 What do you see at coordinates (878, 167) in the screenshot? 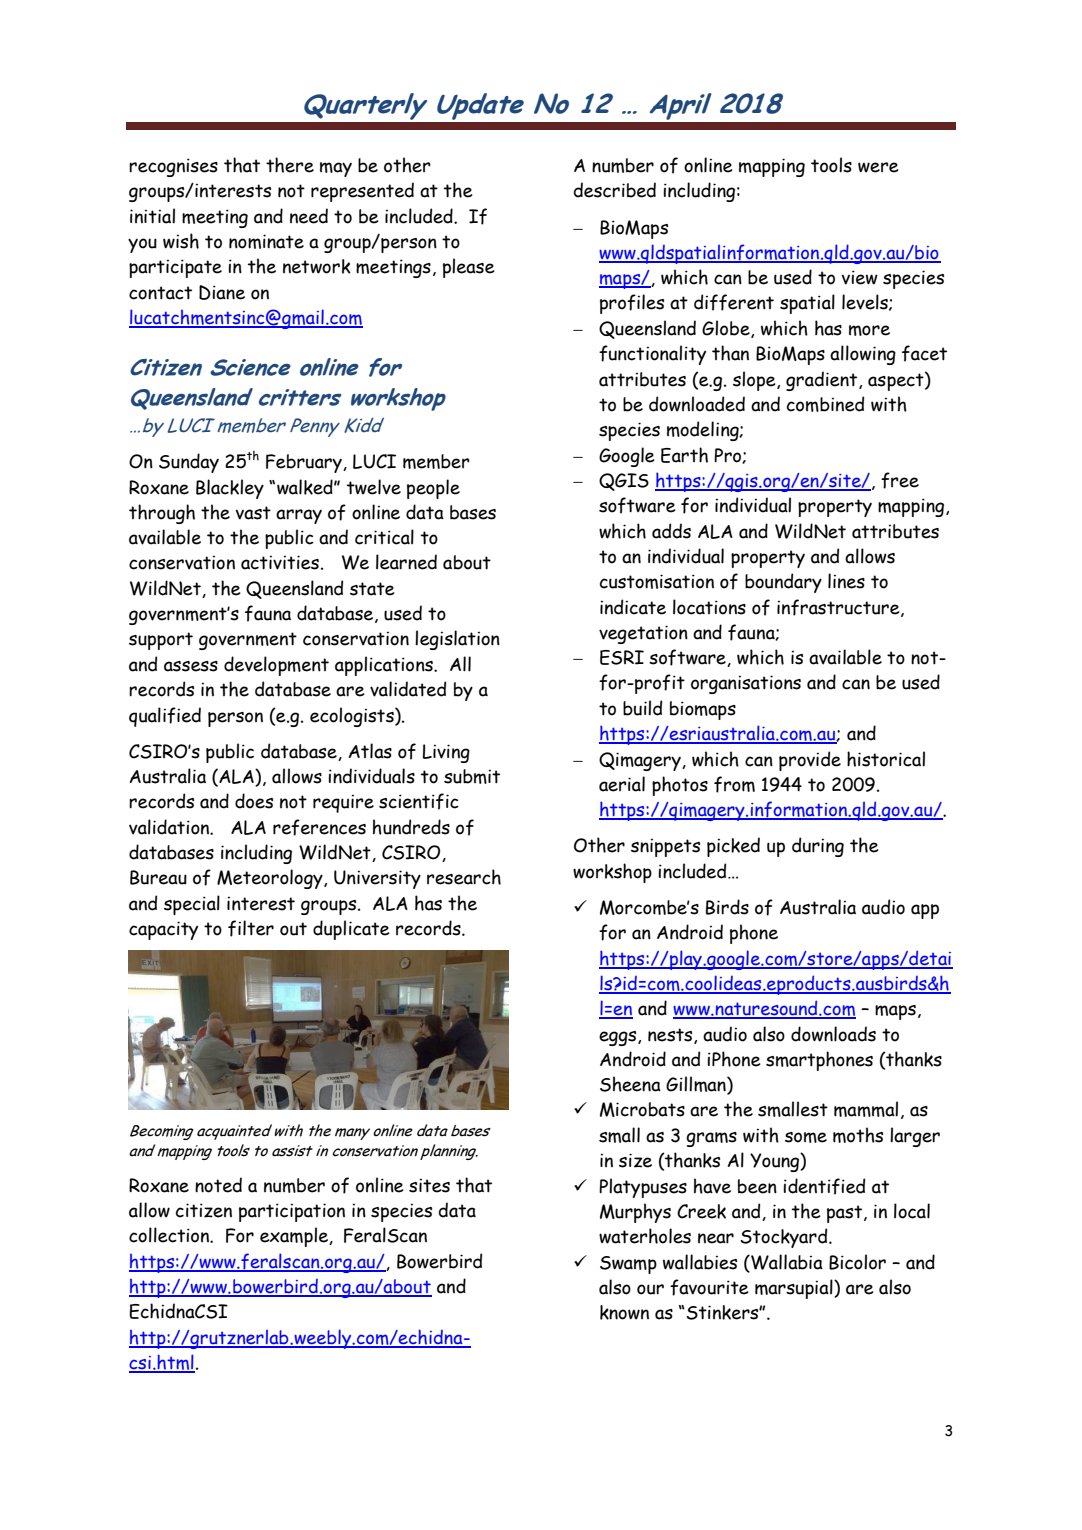
I see `were` at bounding box center [878, 167].
